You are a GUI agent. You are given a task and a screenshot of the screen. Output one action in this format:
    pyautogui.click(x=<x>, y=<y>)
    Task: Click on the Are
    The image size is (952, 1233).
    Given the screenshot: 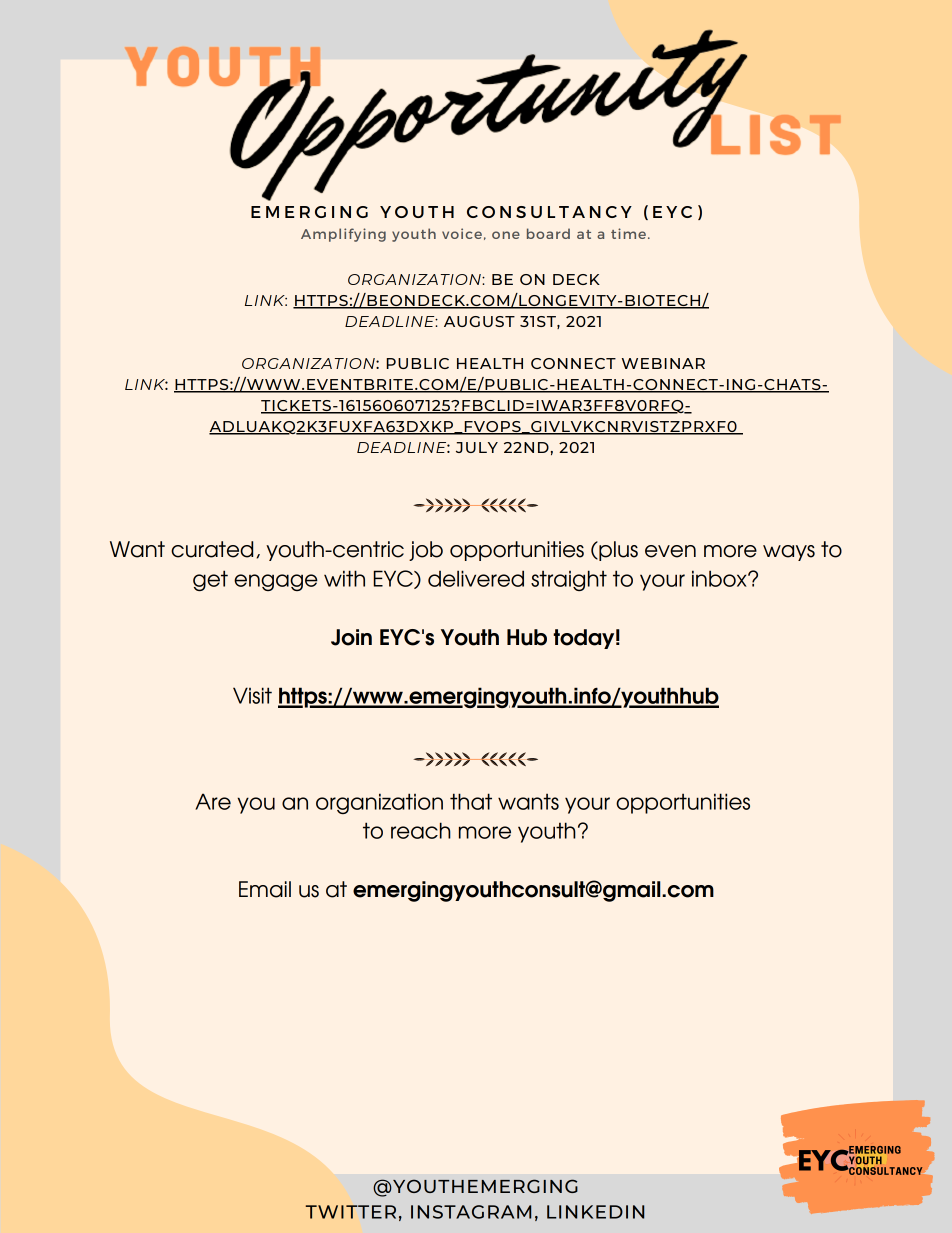 What is the action you would take?
    pyautogui.click(x=213, y=801)
